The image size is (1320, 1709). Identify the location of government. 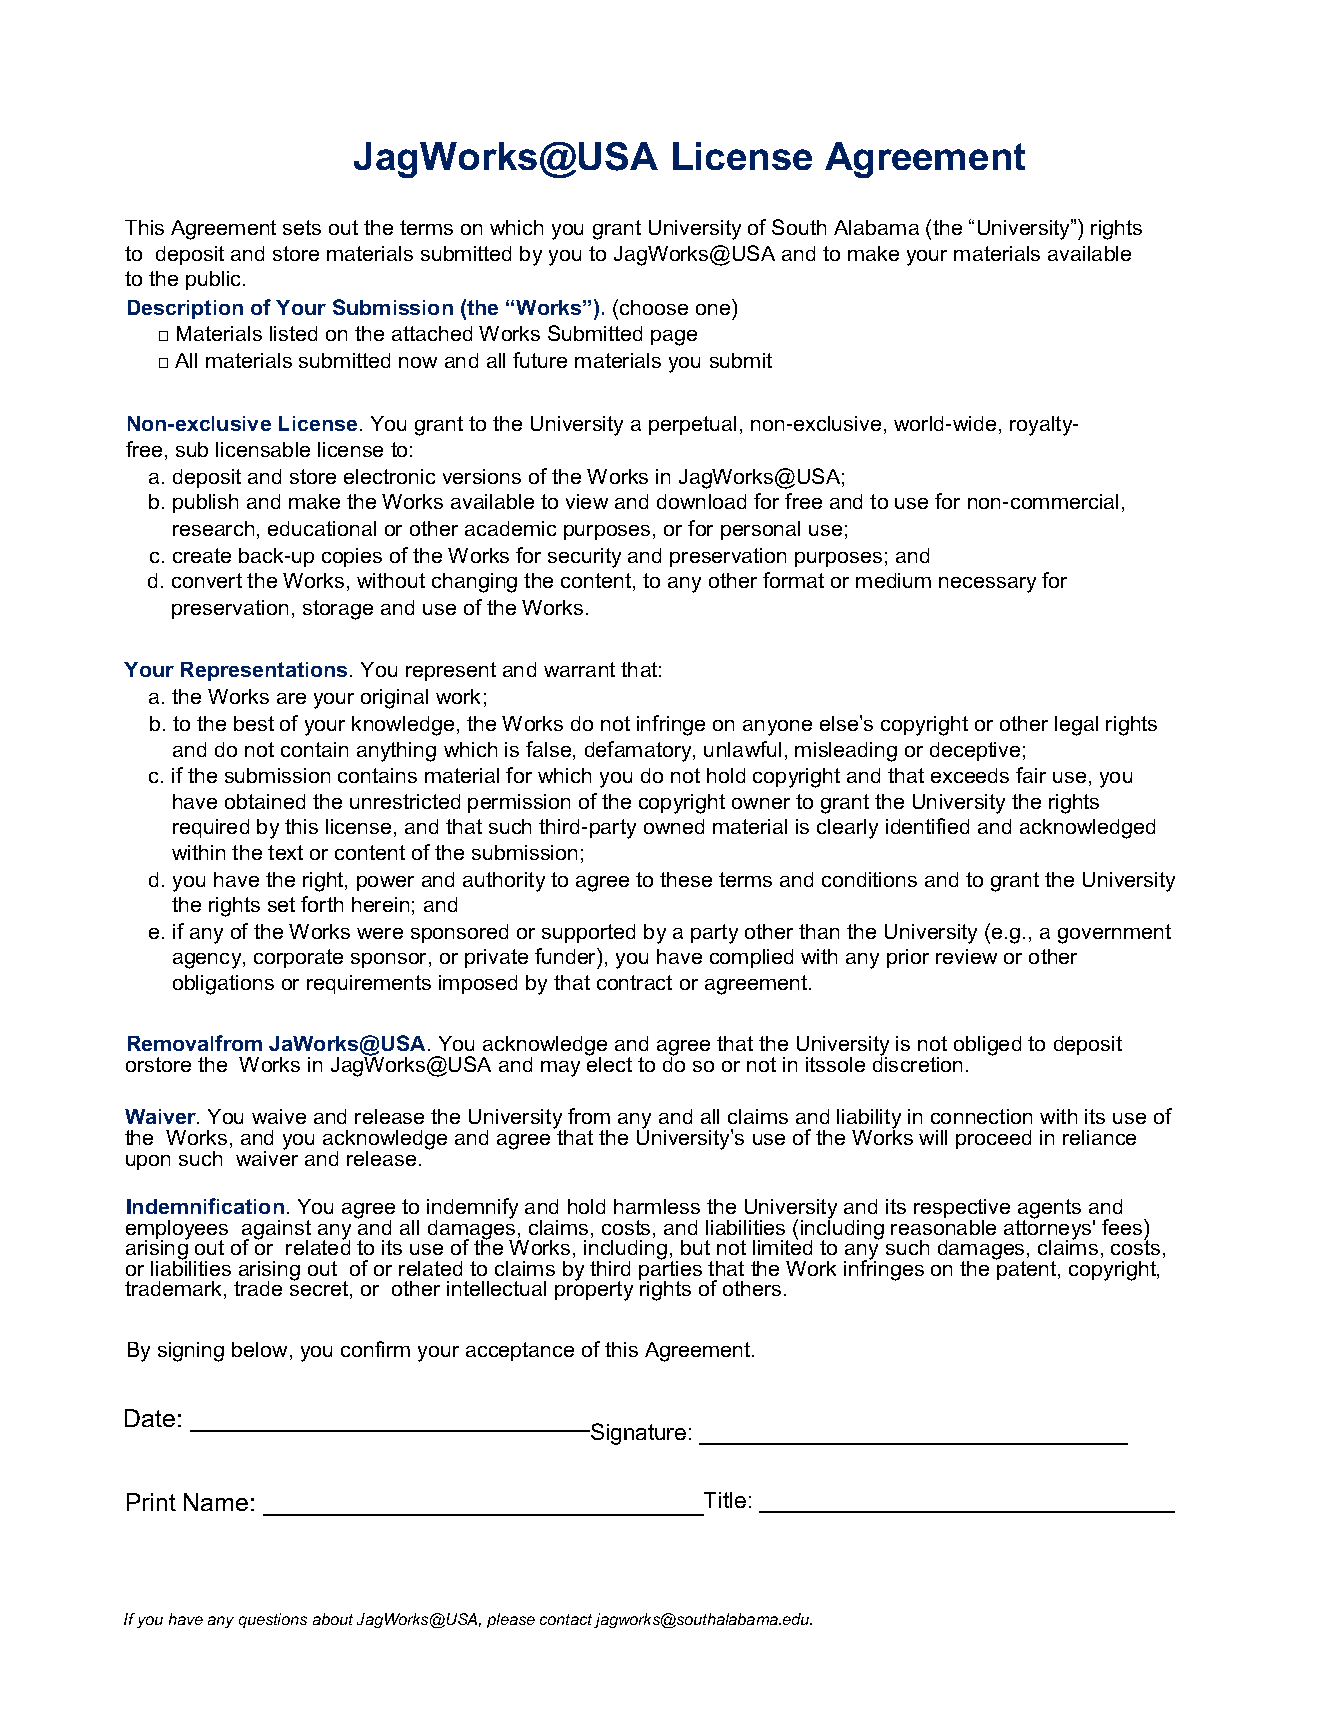
(1114, 934).
